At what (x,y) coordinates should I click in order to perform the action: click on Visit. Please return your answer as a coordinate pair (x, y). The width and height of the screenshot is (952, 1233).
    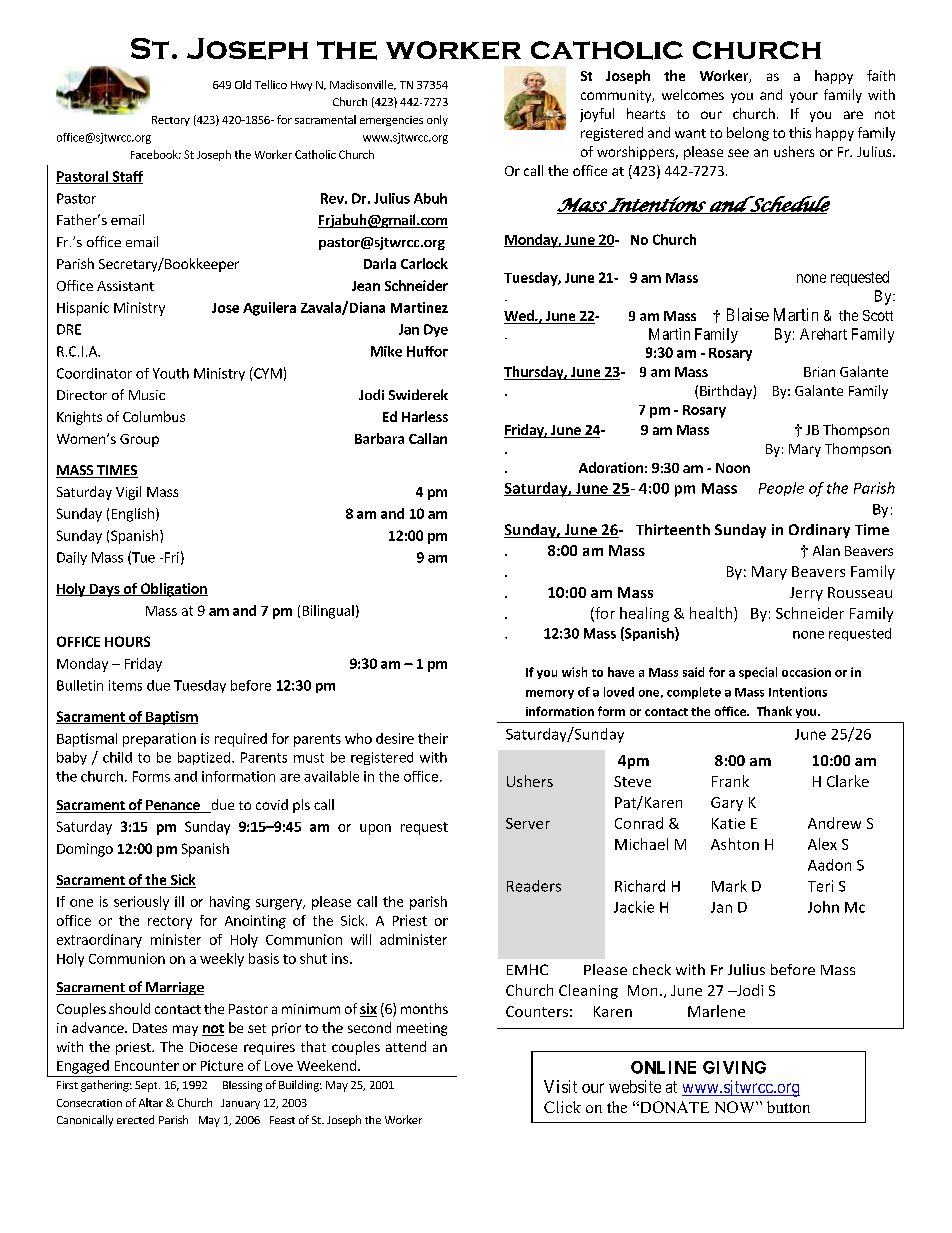
    Looking at the image, I should click on (560, 1086).
